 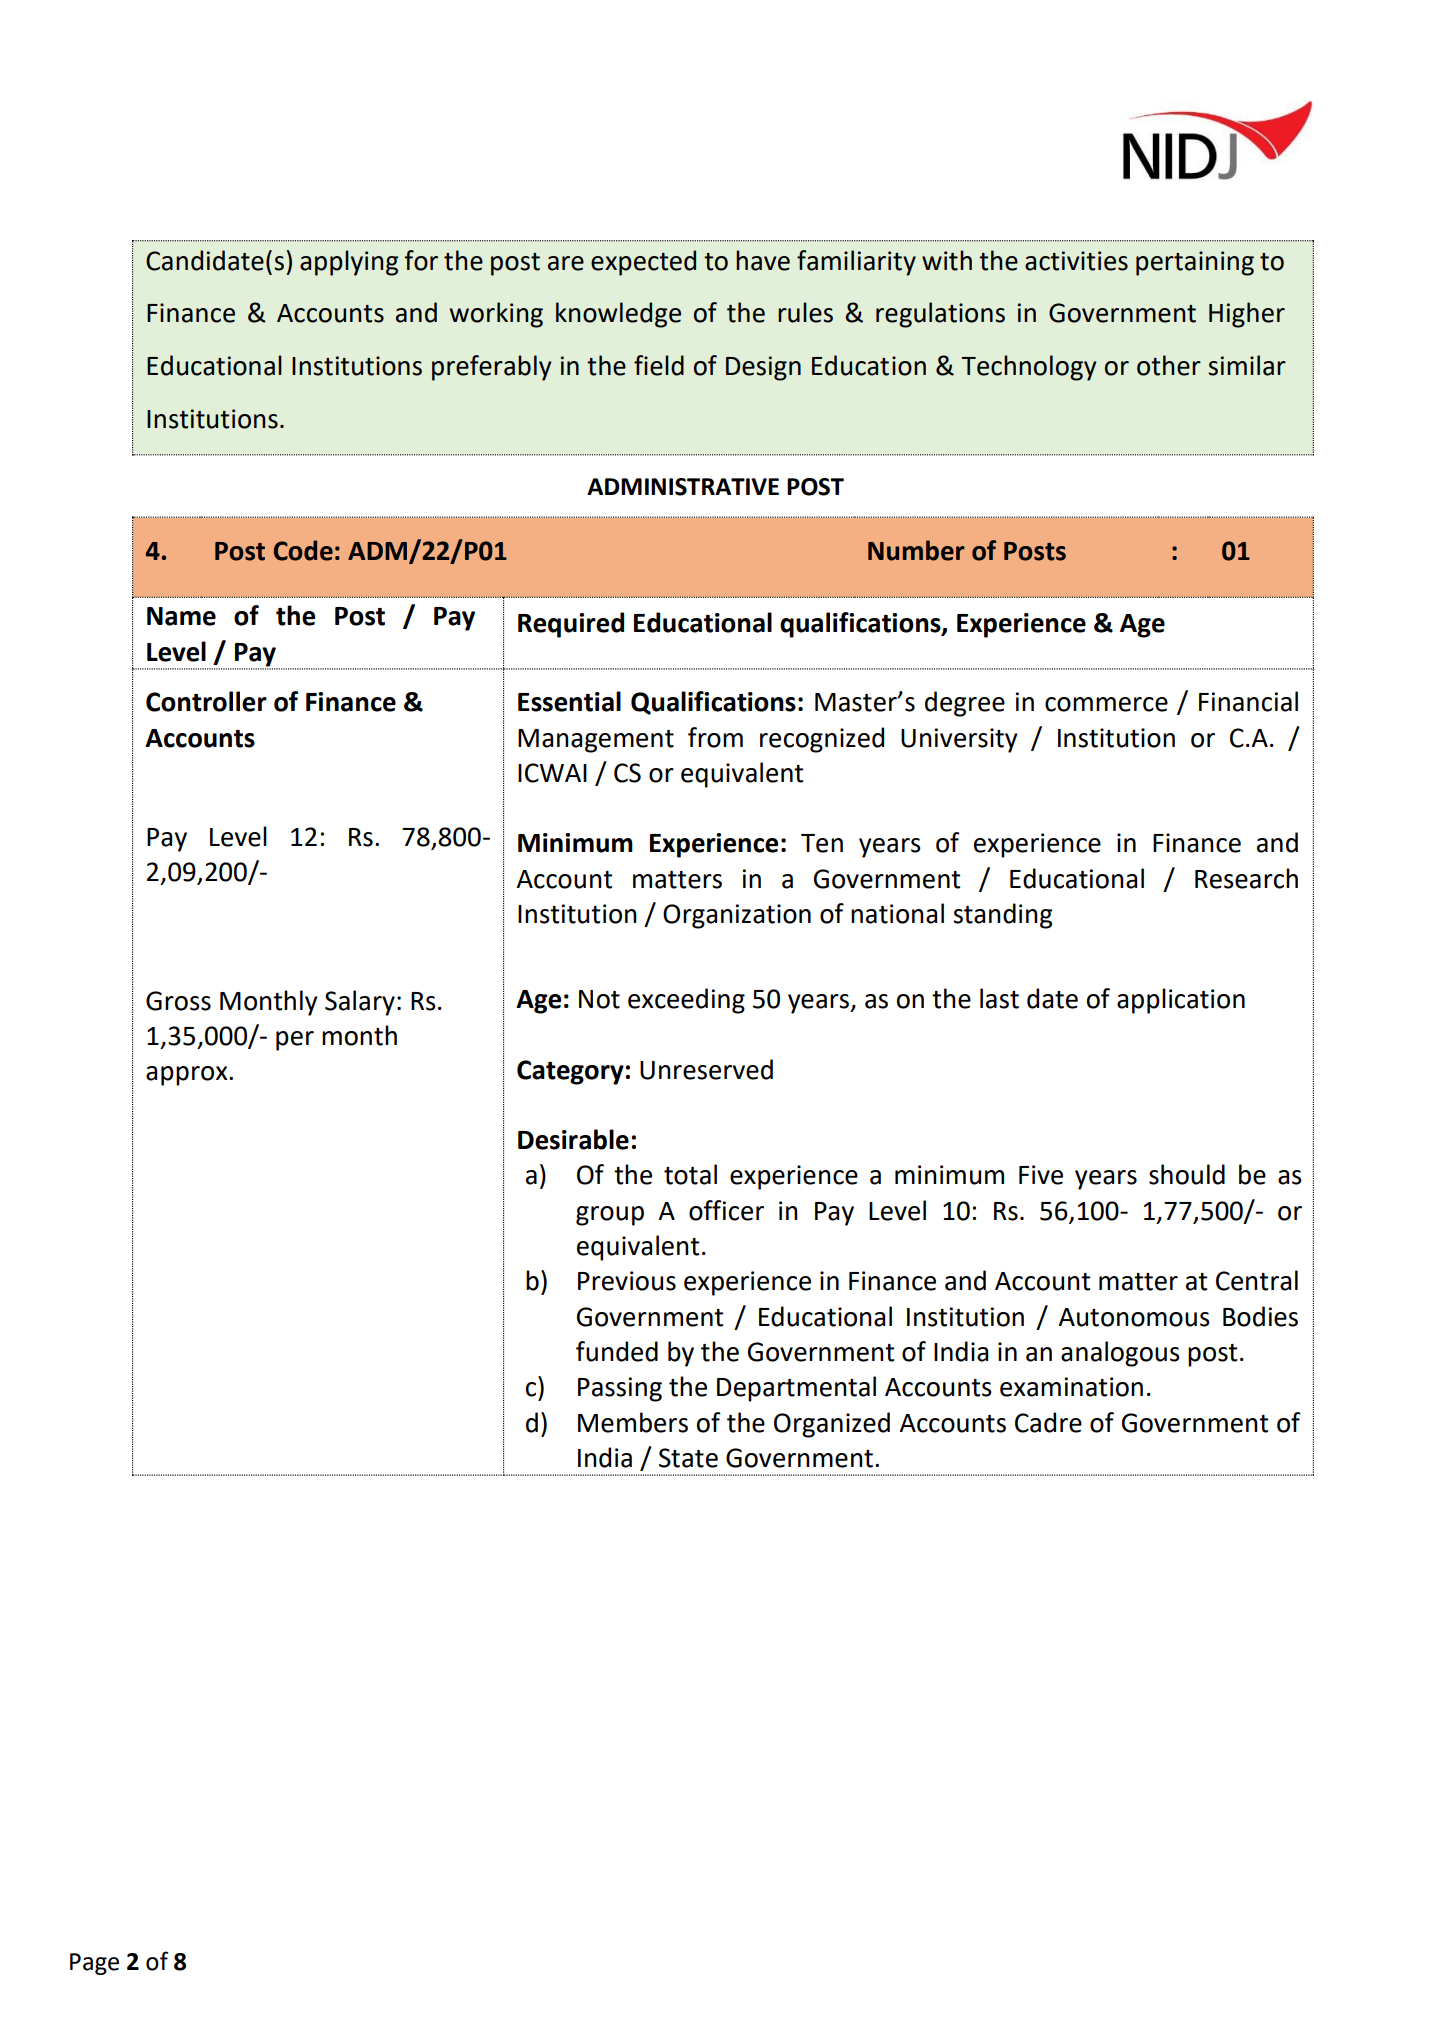 I want to click on approx, so click(x=188, y=1076).
